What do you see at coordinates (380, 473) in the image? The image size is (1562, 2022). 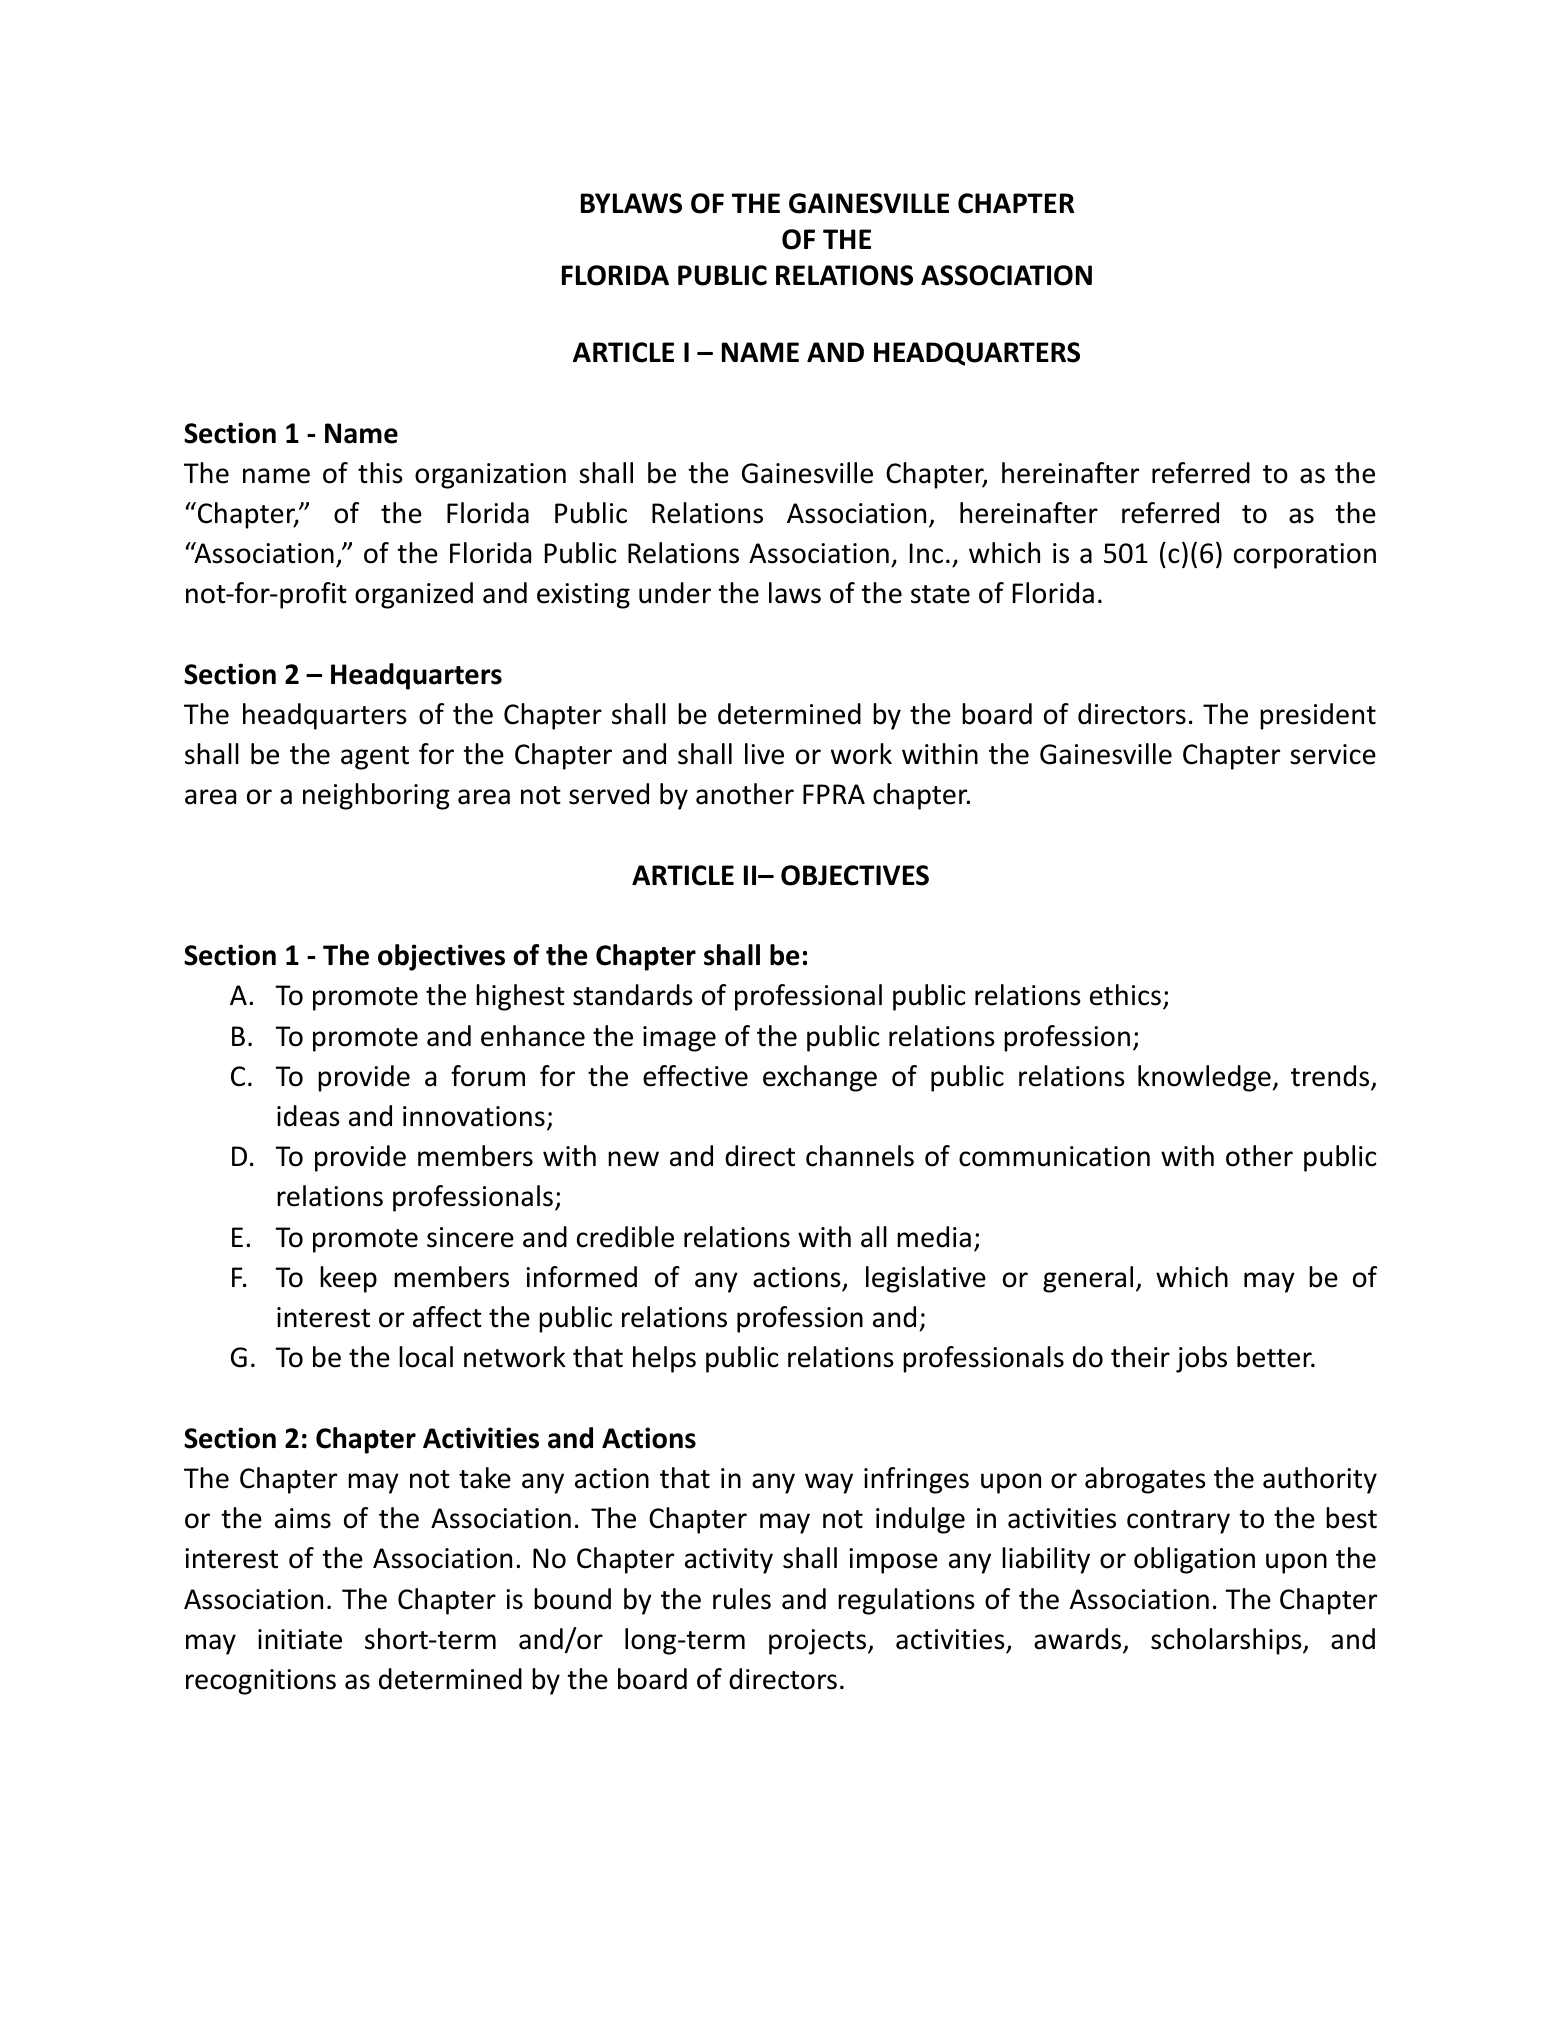 I see `this` at bounding box center [380, 473].
